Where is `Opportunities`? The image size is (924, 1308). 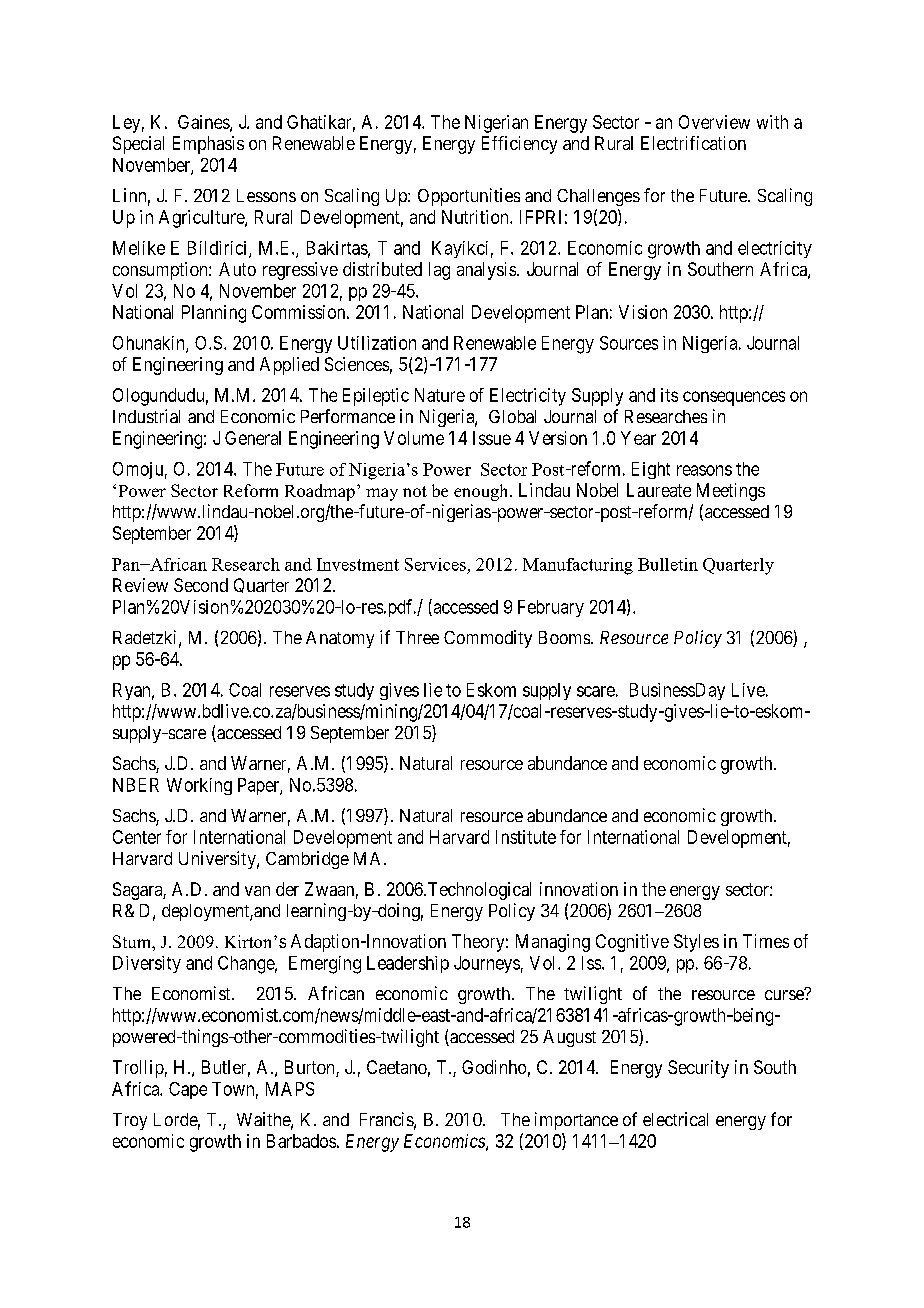
Opportunities is located at coordinates (469, 197).
